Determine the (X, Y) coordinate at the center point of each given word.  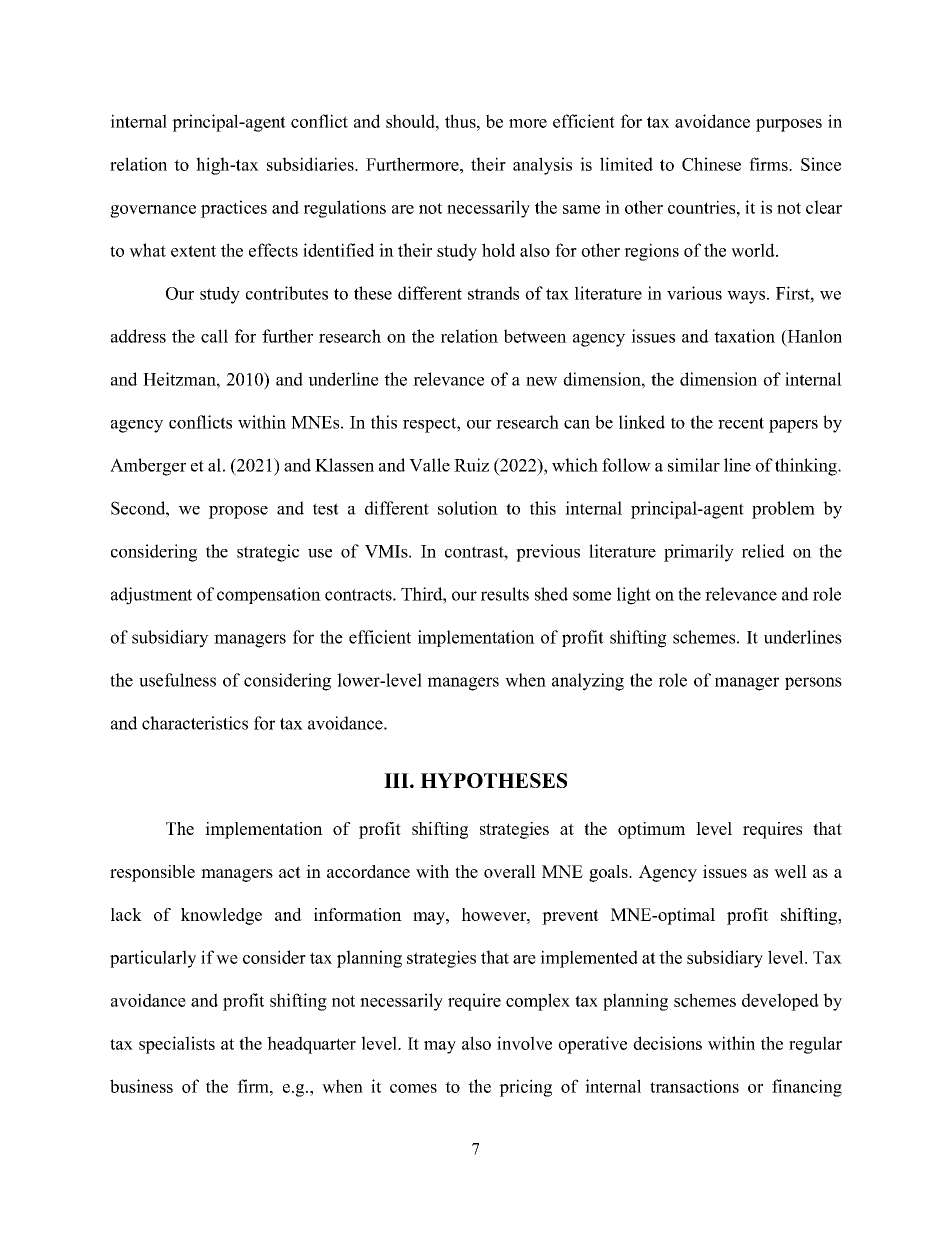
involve (524, 1043)
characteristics (195, 723)
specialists (177, 1045)
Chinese (711, 164)
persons (813, 683)
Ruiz (471, 465)
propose (238, 512)
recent (741, 423)
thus (461, 121)
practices (234, 209)
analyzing (588, 682)
